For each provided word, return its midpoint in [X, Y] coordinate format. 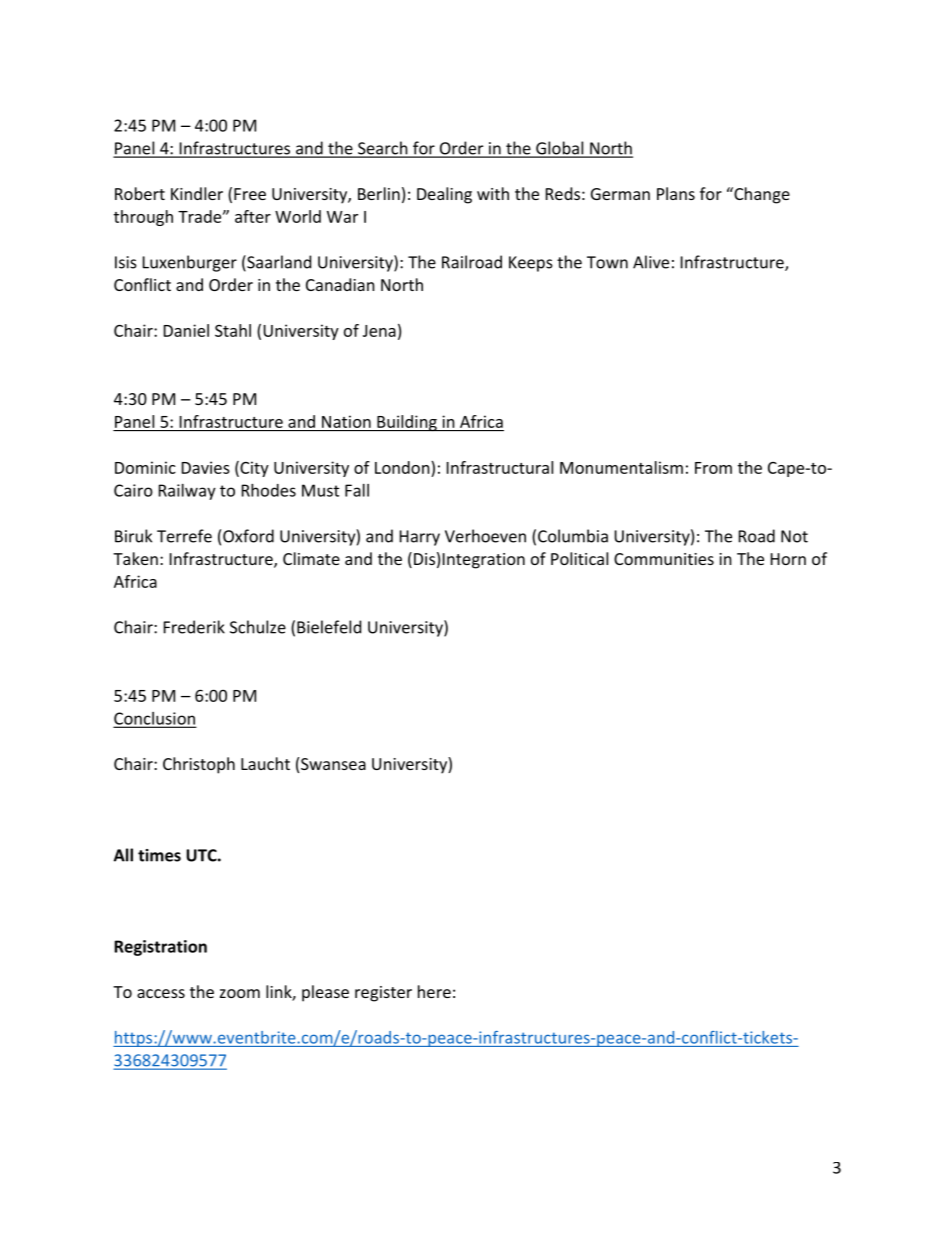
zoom [240, 993]
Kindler [197, 193]
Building [407, 423]
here [434, 991]
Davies [206, 467]
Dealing [444, 195]
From [713, 468]
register [383, 994]
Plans [676, 193]
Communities [664, 559]
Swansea [333, 764]
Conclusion [155, 719]
